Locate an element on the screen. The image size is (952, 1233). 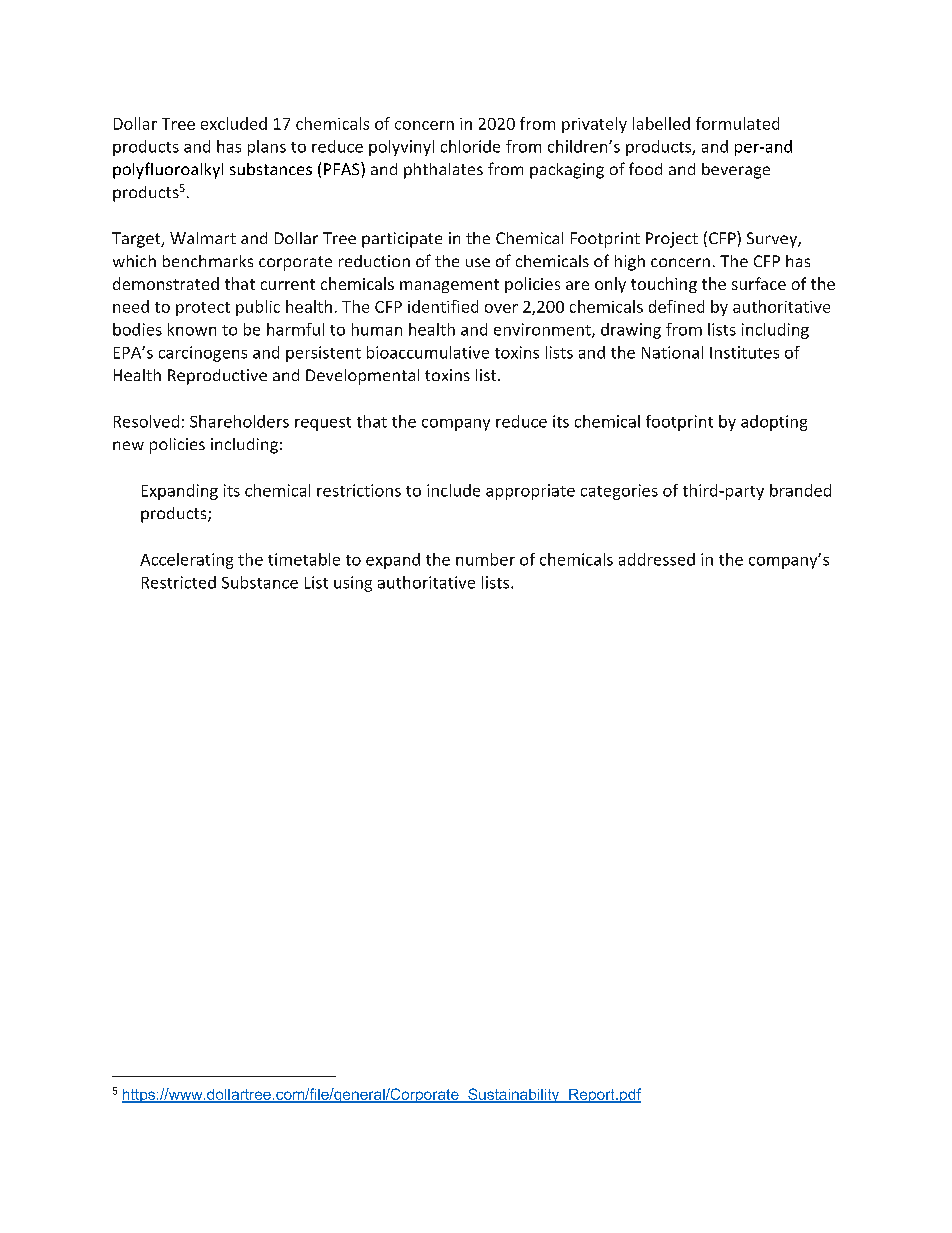
identified is located at coordinates (443, 306).
